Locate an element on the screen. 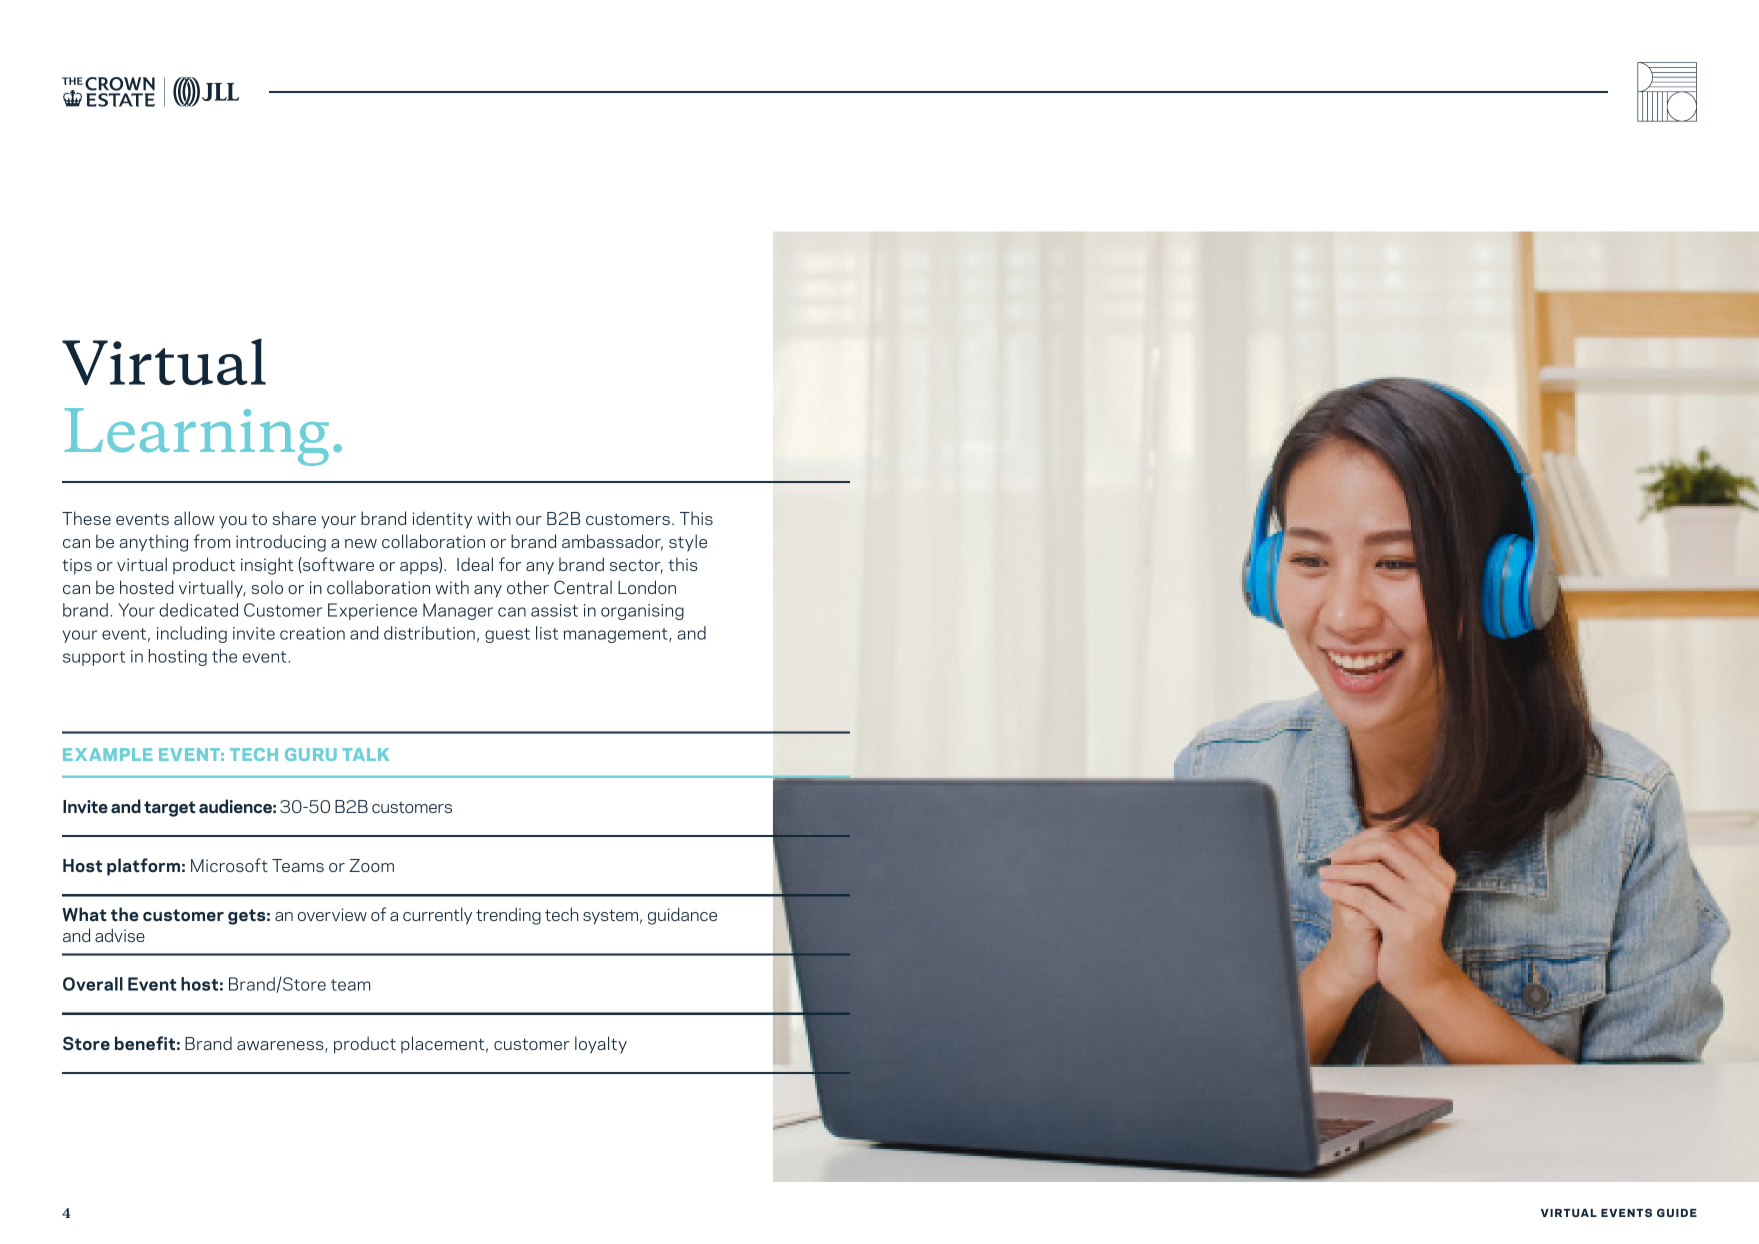 The image size is (1759, 1244). guidance is located at coordinates (682, 916).
